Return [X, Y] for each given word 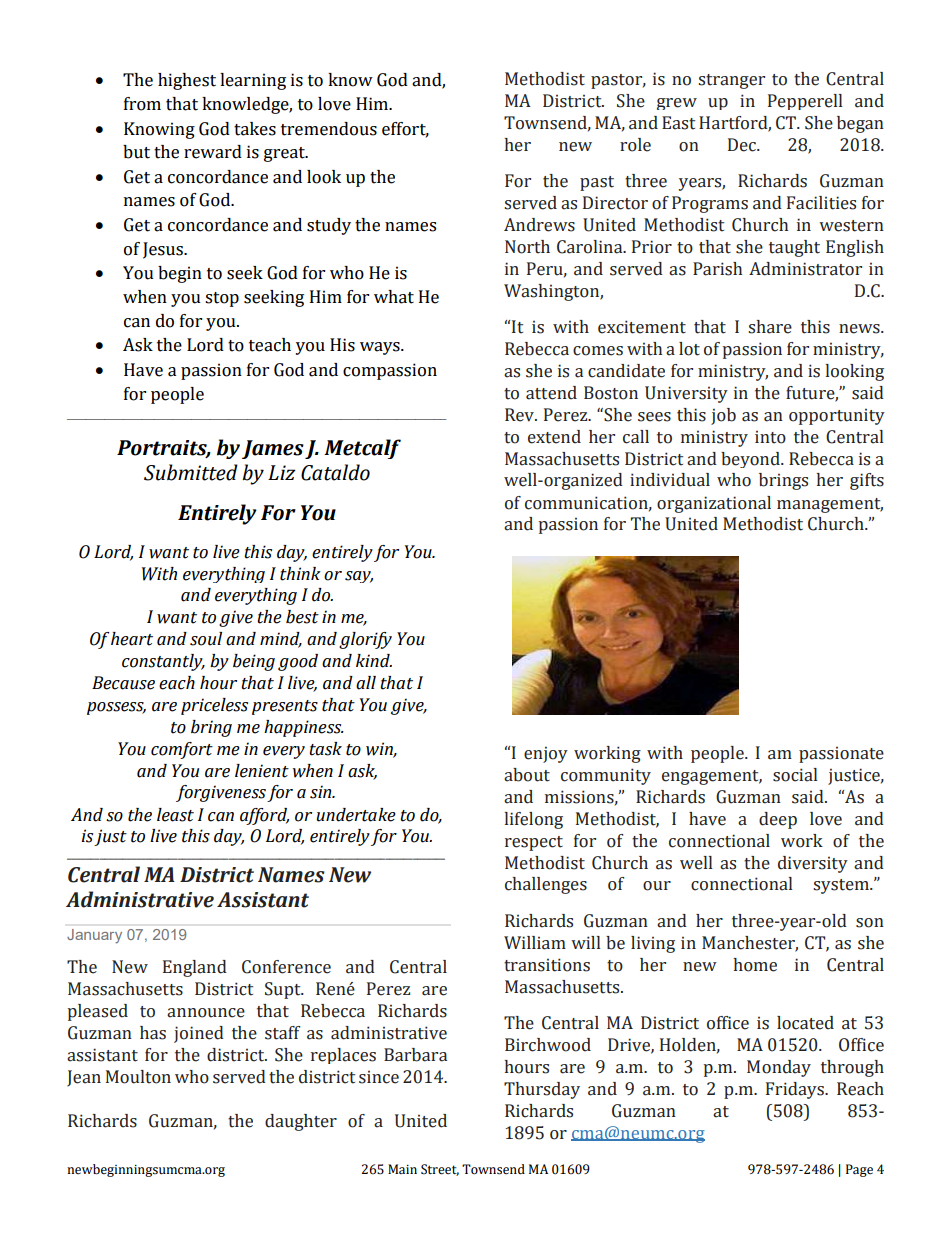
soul [206, 639]
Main [402, 1169]
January [94, 936]
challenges [546, 885]
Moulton [138, 1077]
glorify [365, 640]
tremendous [329, 129]
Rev [521, 415]
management [830, 505]
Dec [743, 145]
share [770, 327]
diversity [813, 864]
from [142, 104]
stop [222, 299]
